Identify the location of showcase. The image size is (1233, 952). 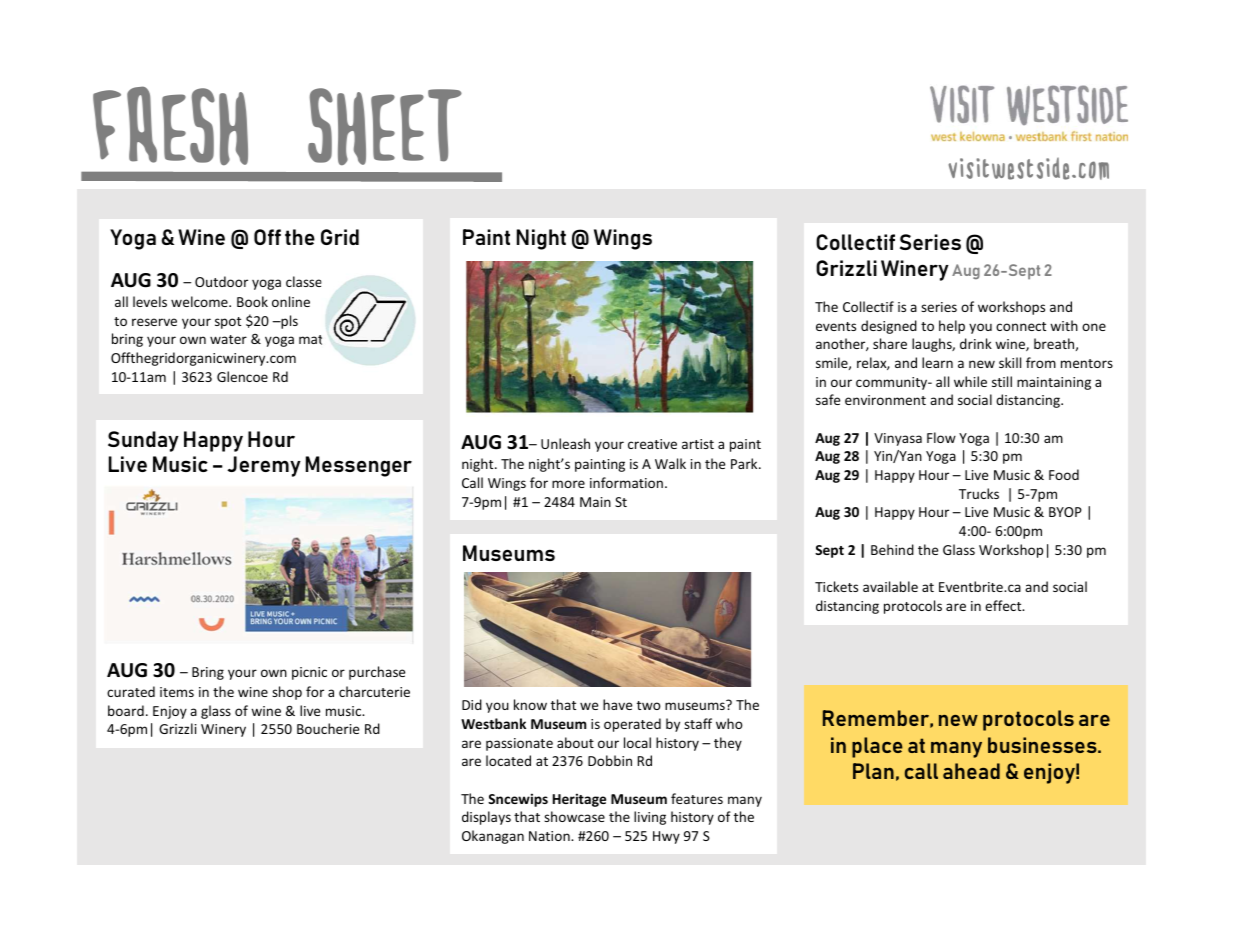
(574, 816).
